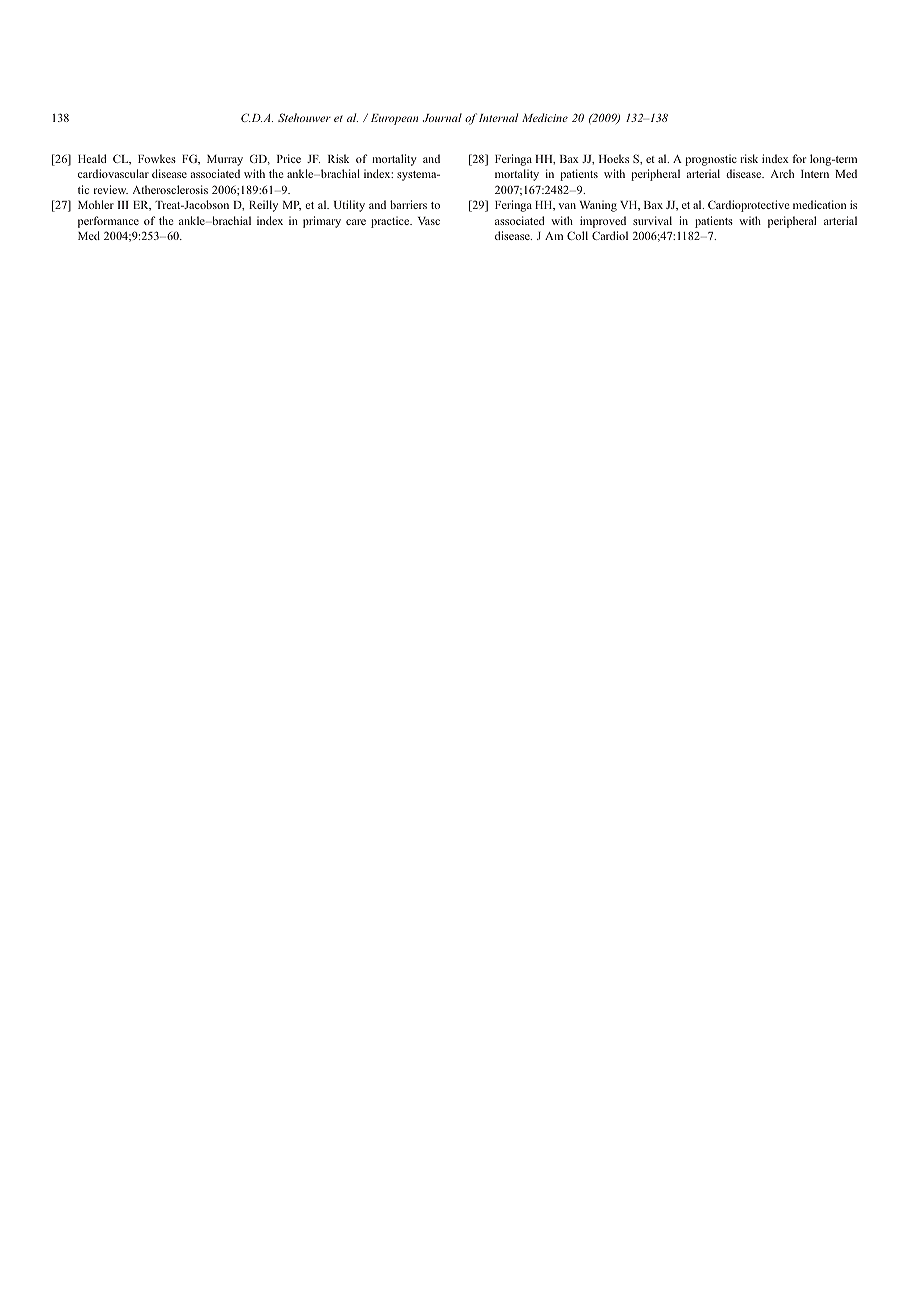  What do you see at coordinates (394, 119) in the screenshot?
I see `European` at bounding box center [394, 119].
